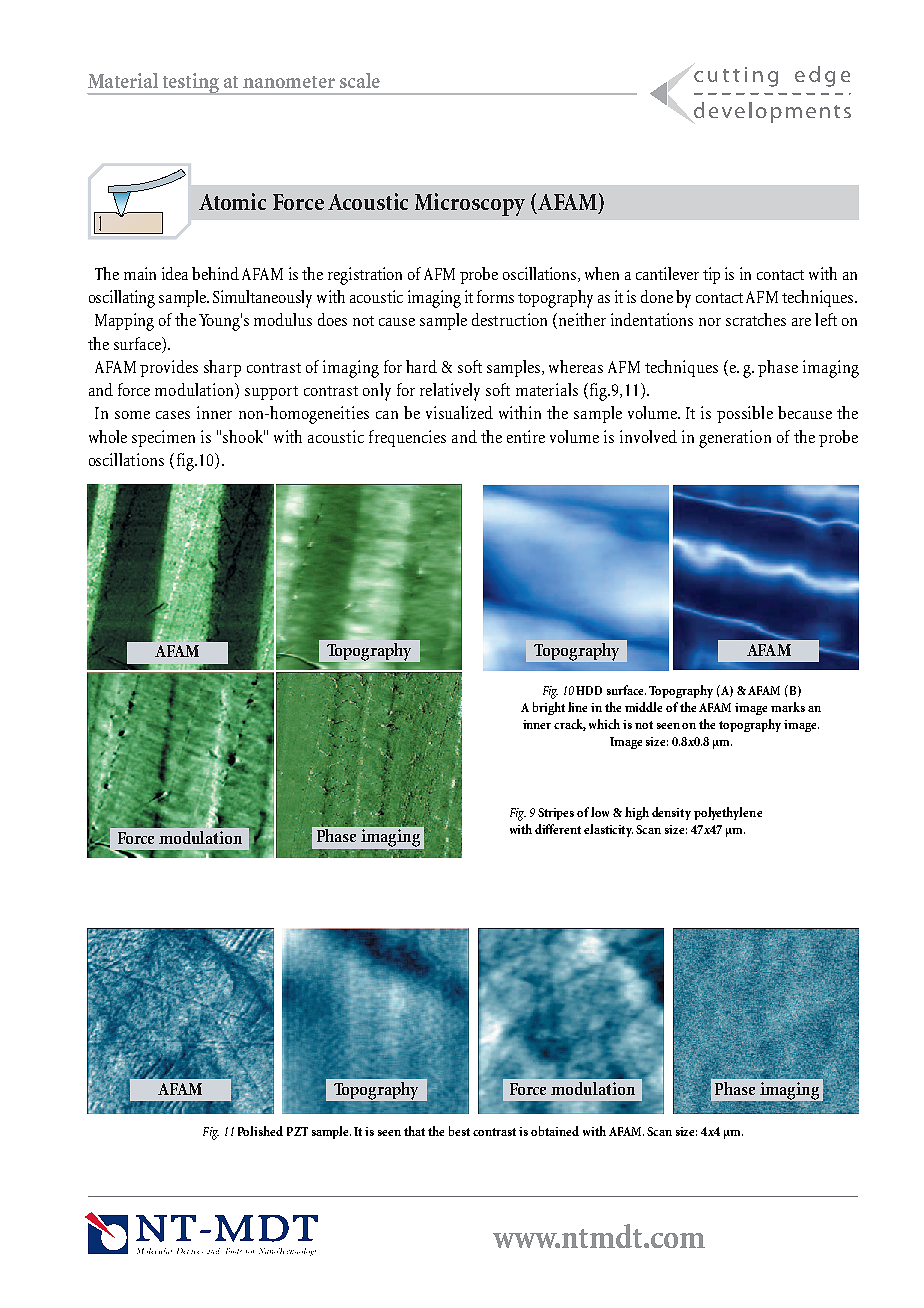 This screenshot has width=924, height=1308. What do you see at coordinates (360, 80) in the screenshot?
I see `scale` at bounding box center [360, 80].
